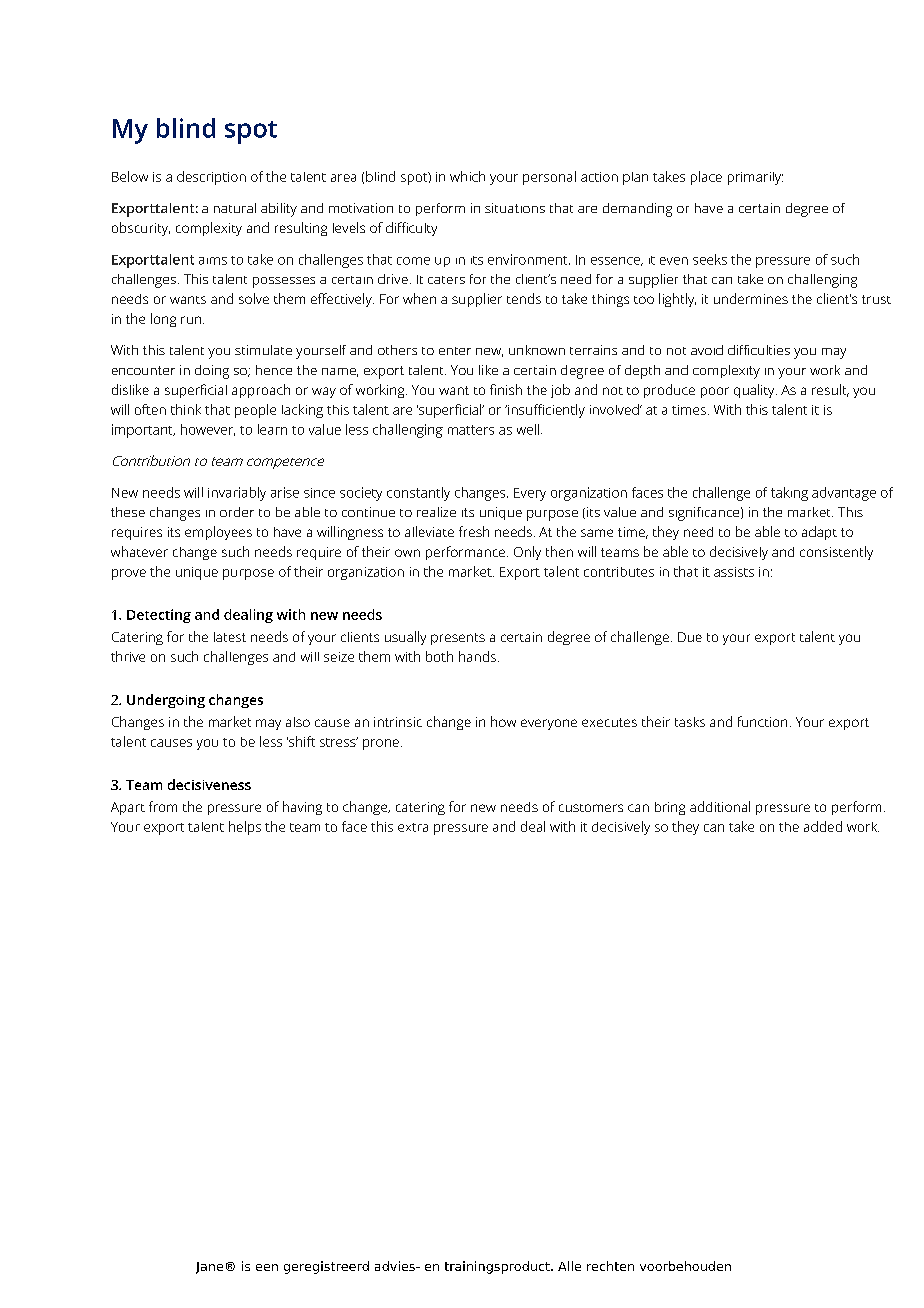 The image size is (924, 1308). What do you see at coordinates (166, 701) in the document?
I see `Undergoing` at bounding box center [166, 701].
